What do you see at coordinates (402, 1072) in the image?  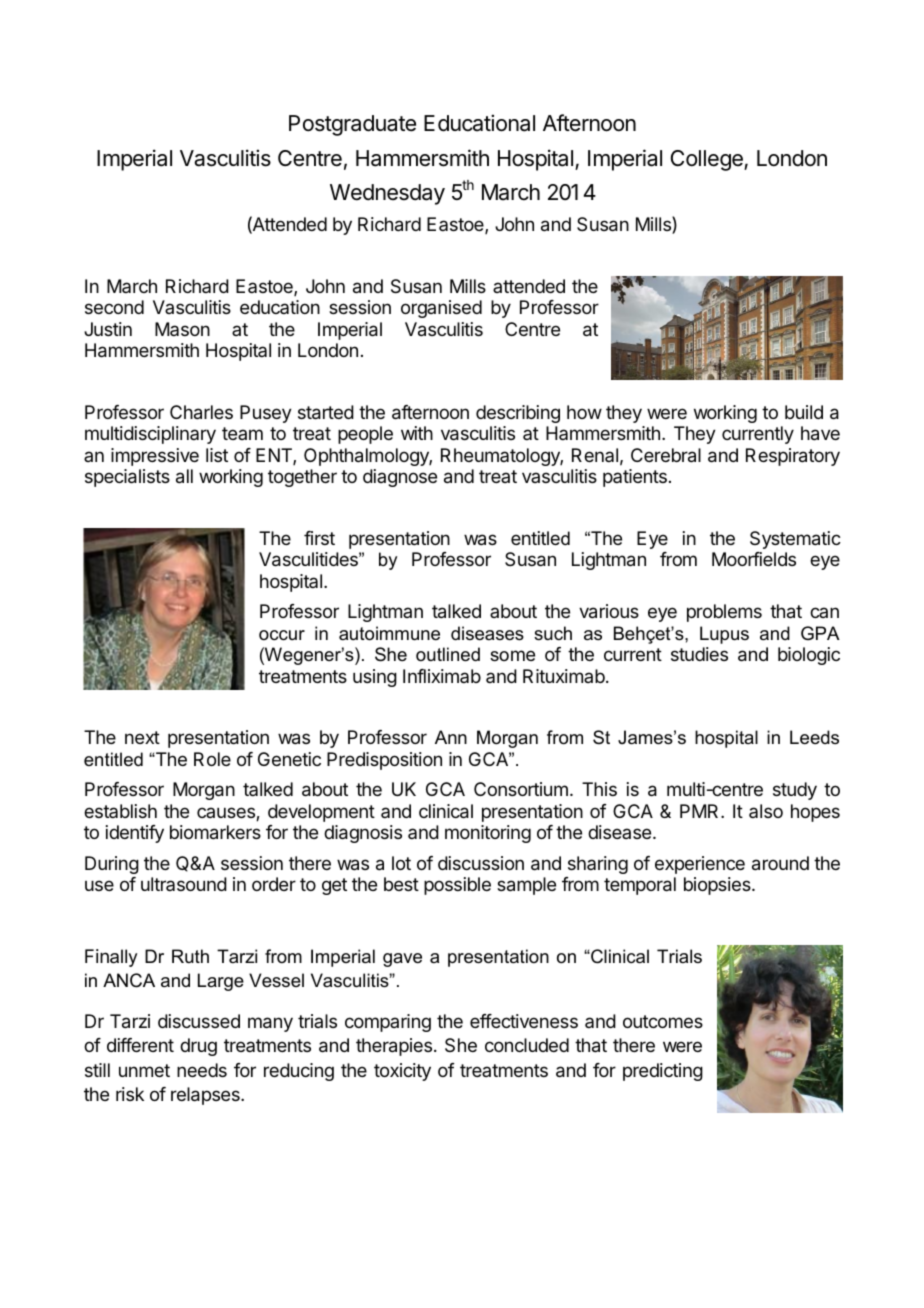 I see `toxicity` at bounding box center [402, 1072].
